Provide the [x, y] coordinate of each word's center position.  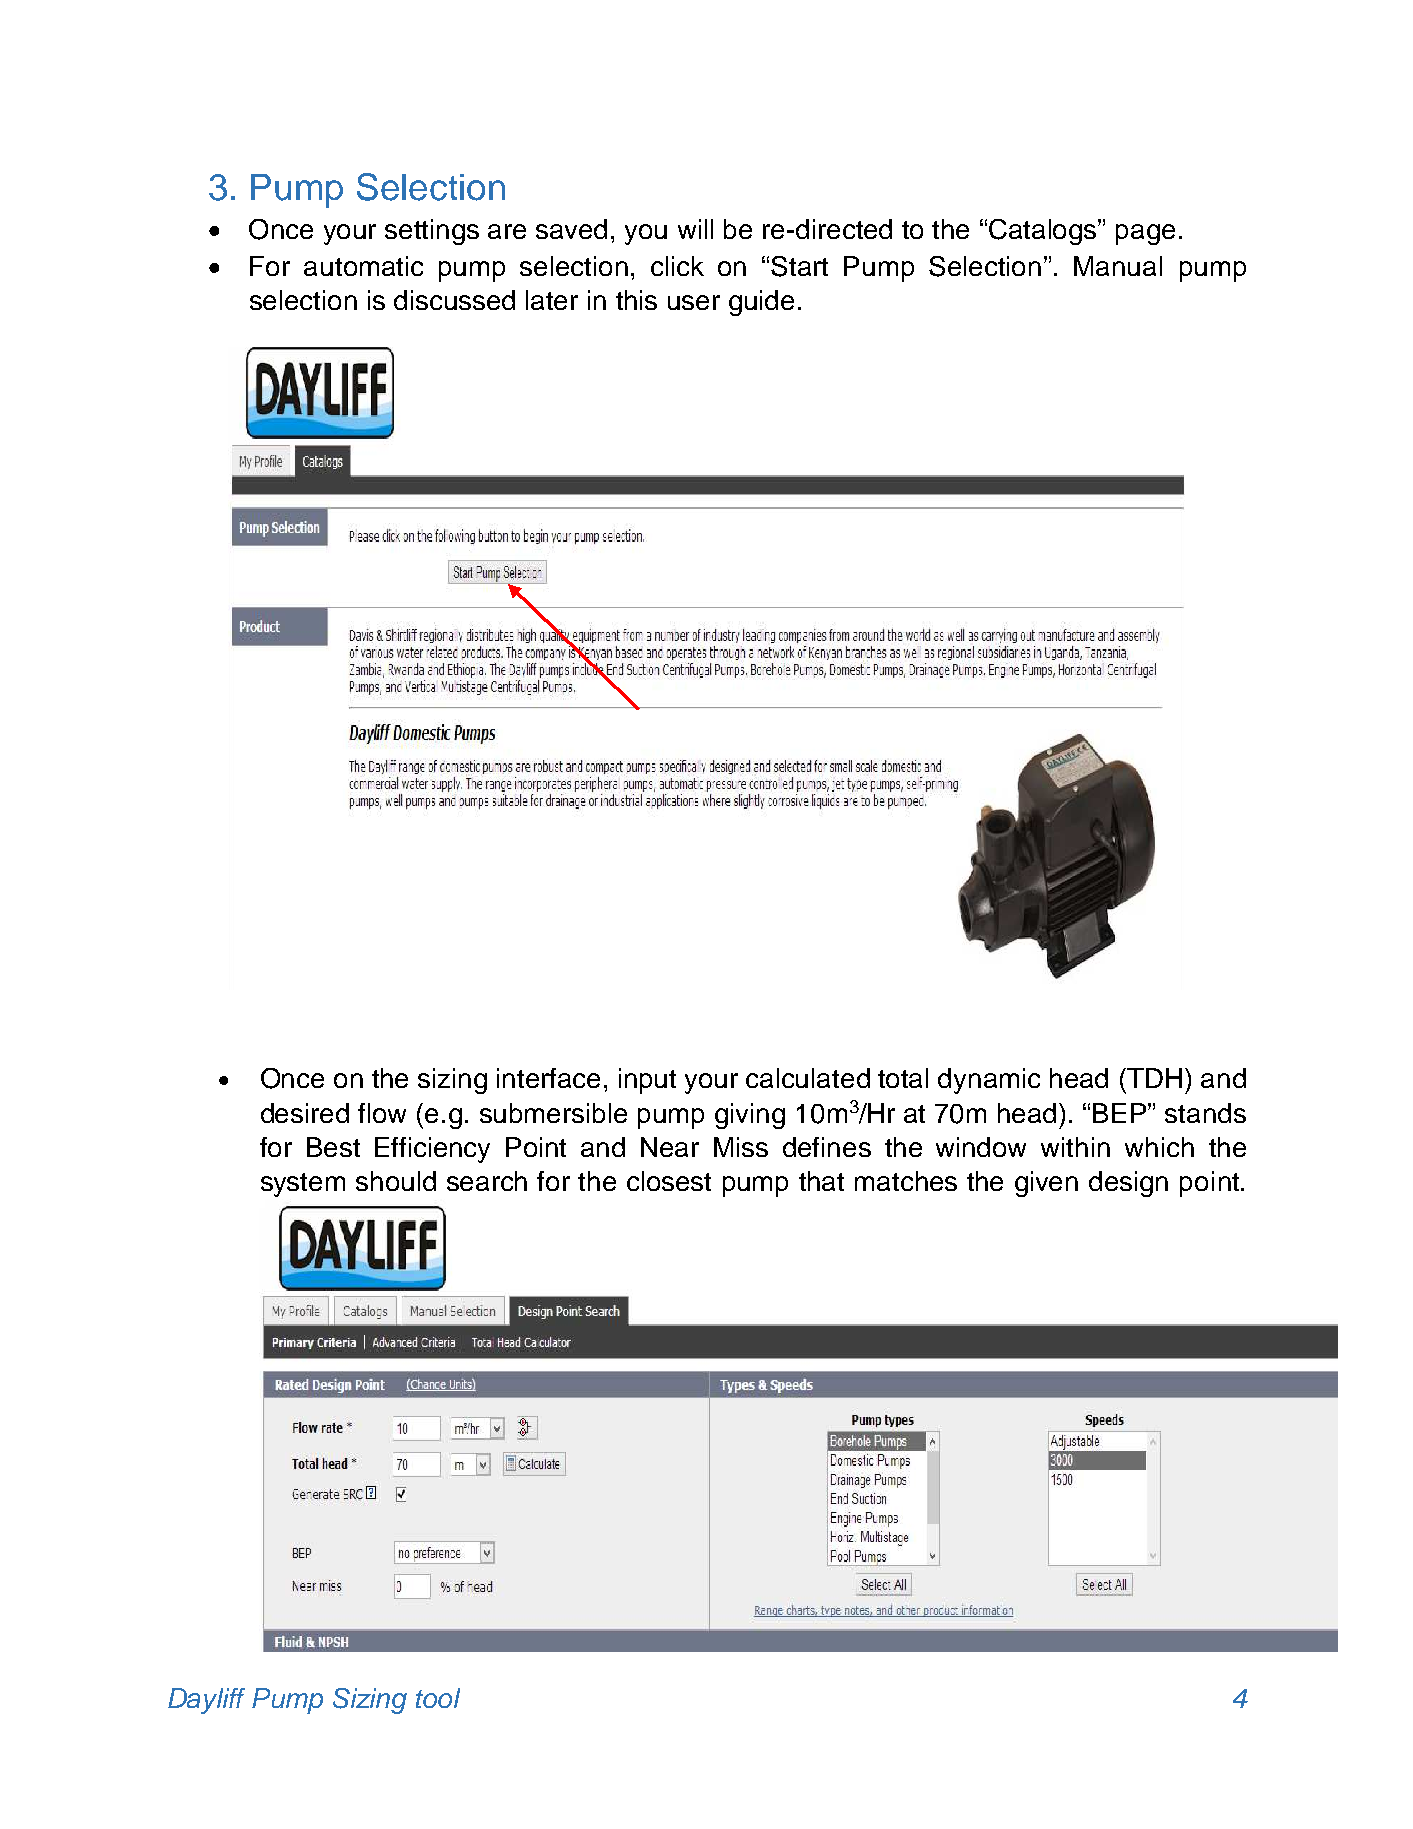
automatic [363, 266]
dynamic [989, 1081]
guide [761, 303]
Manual [1118, 266]
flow [382, 1113]
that [821, 1181]
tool [438, 1698]
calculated [808, 1078]
